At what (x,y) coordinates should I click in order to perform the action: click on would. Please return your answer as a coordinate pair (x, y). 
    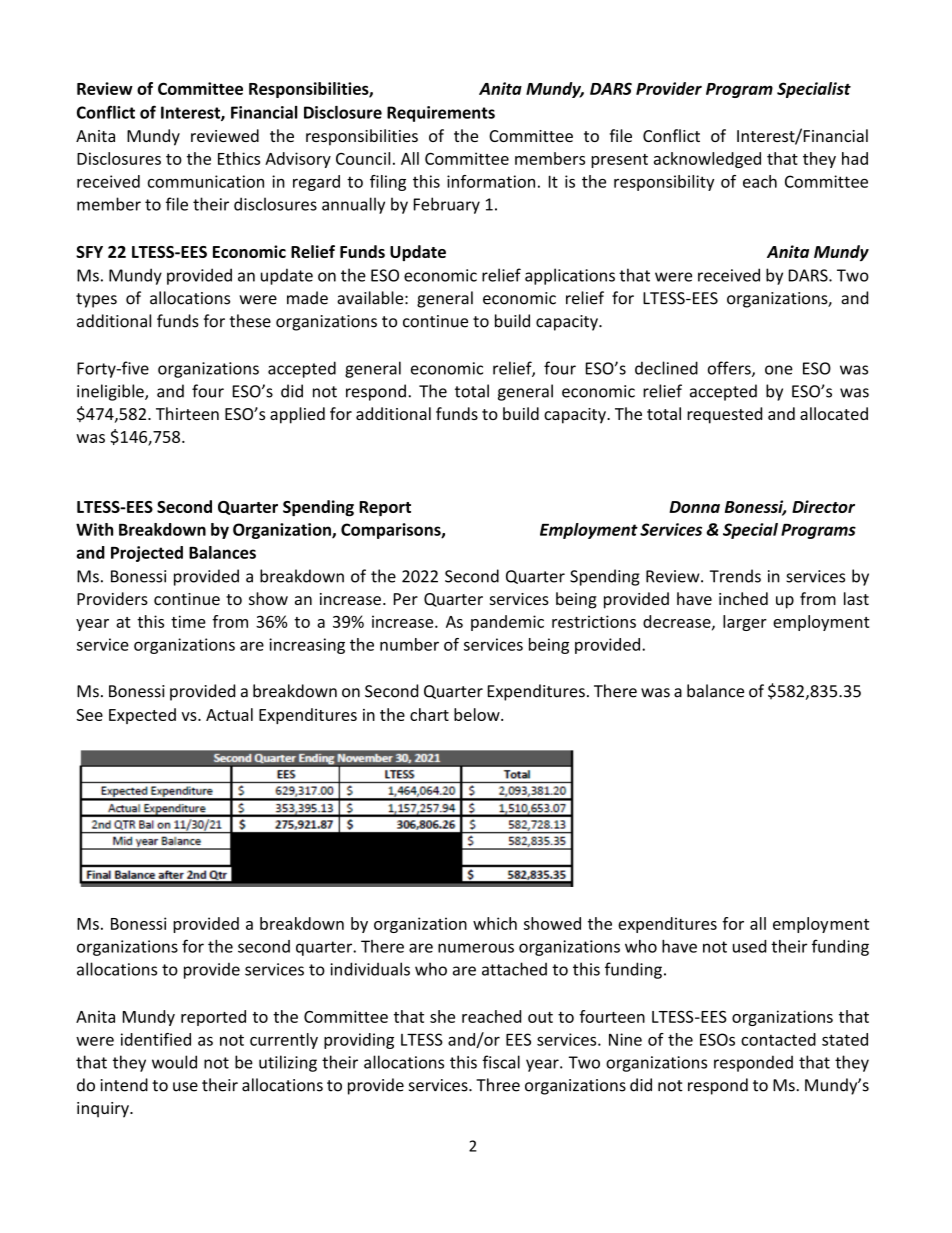
    Looking at the image, I should click on (174, 1062).
